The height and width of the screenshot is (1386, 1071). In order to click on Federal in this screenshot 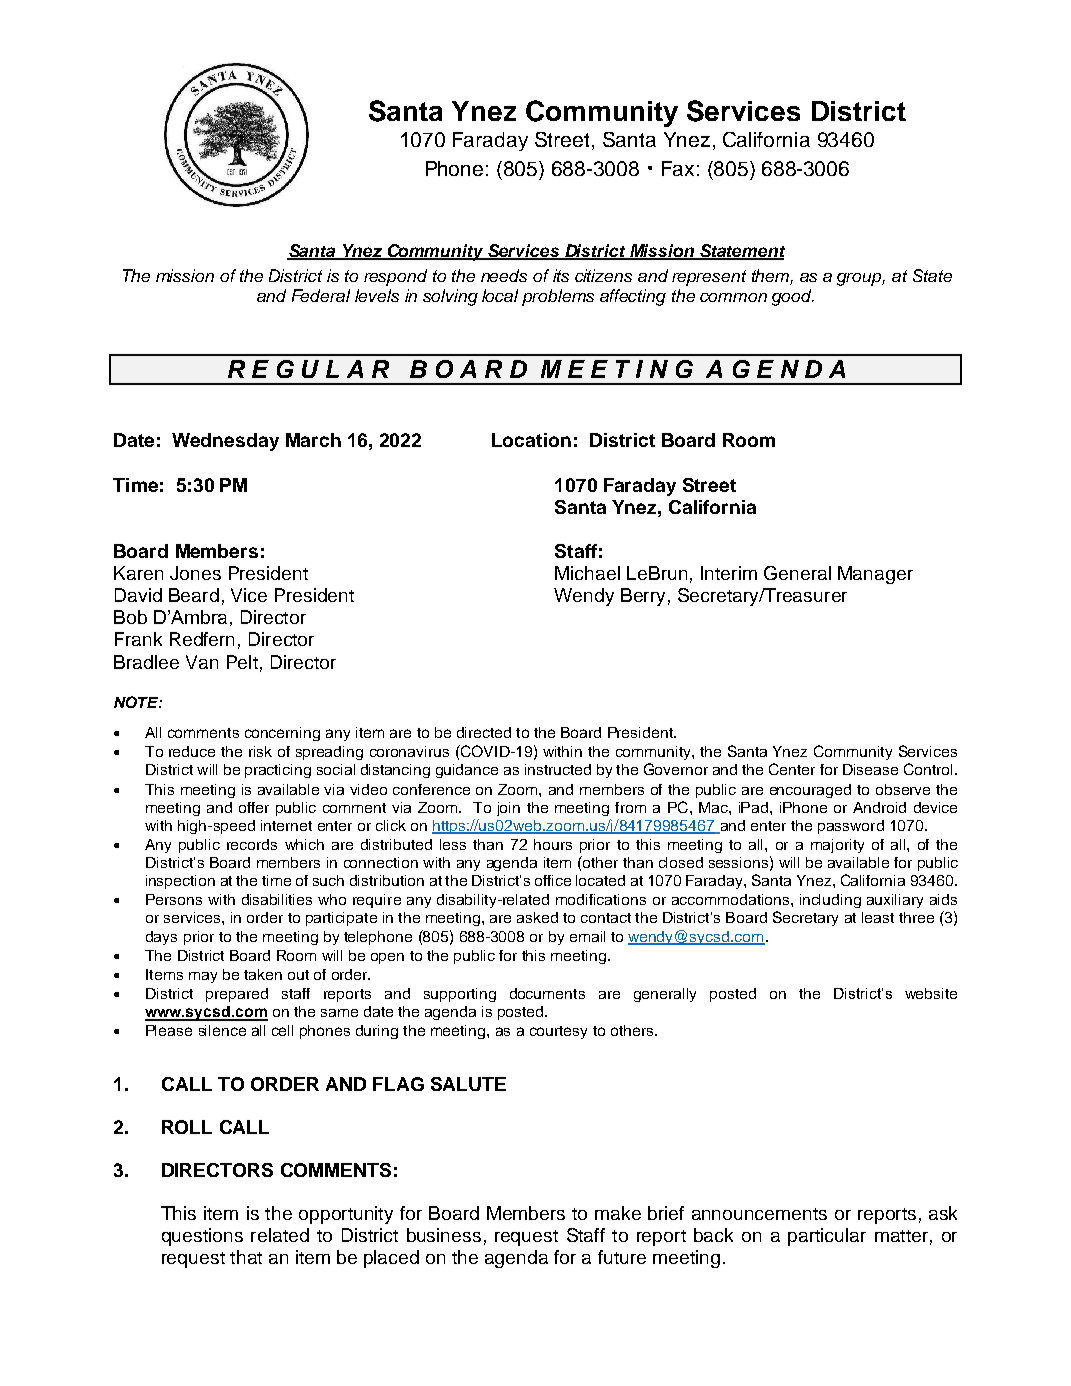, I will do `click(321, 295)`.
